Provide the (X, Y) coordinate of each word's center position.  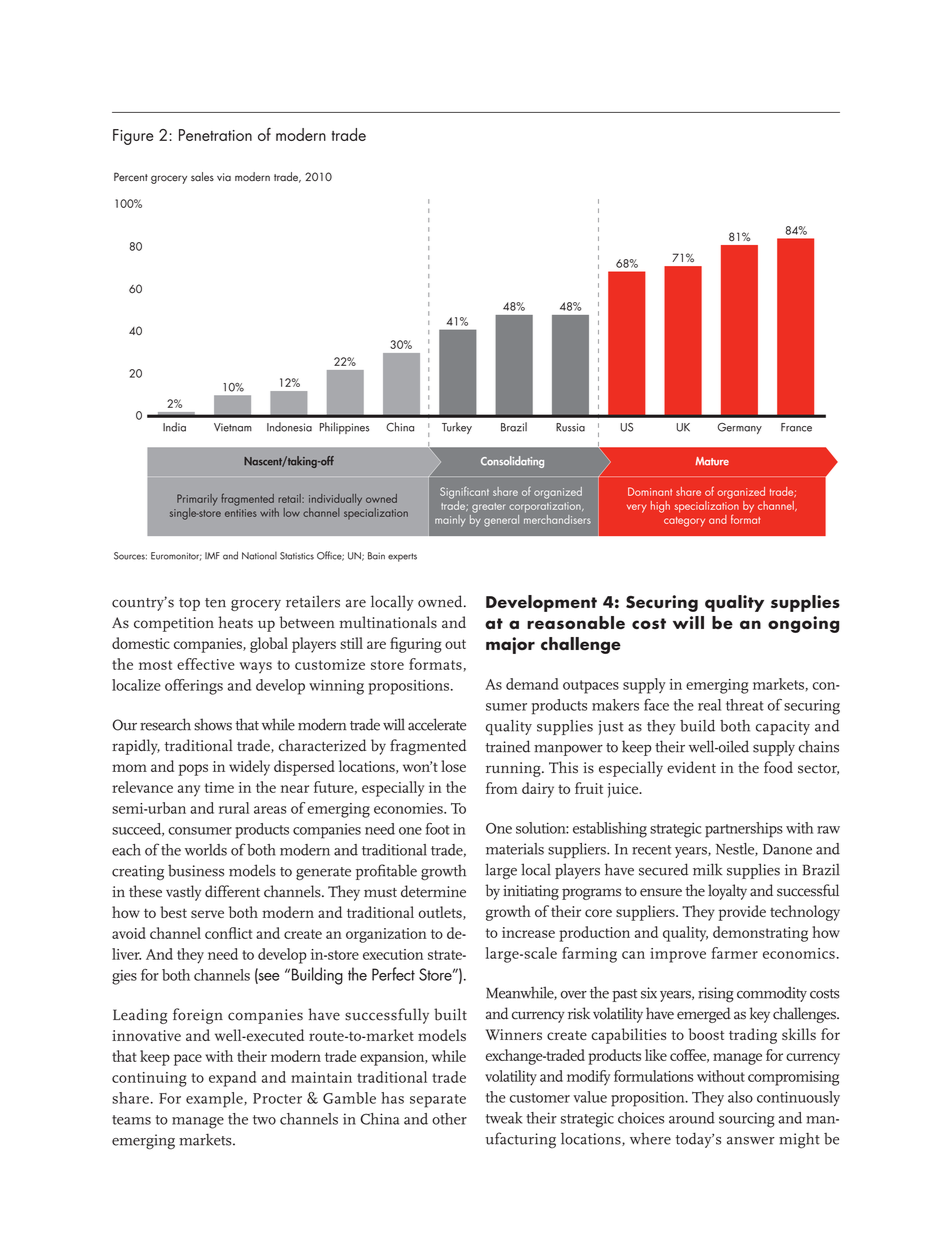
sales (202, 177)
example (215, 1100)
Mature (712, 461)
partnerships (744, 830)
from (502, 788)
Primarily (197, 500)
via (224, 177)
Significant (464, 493)
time (219, 787)
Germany (739, 428)
